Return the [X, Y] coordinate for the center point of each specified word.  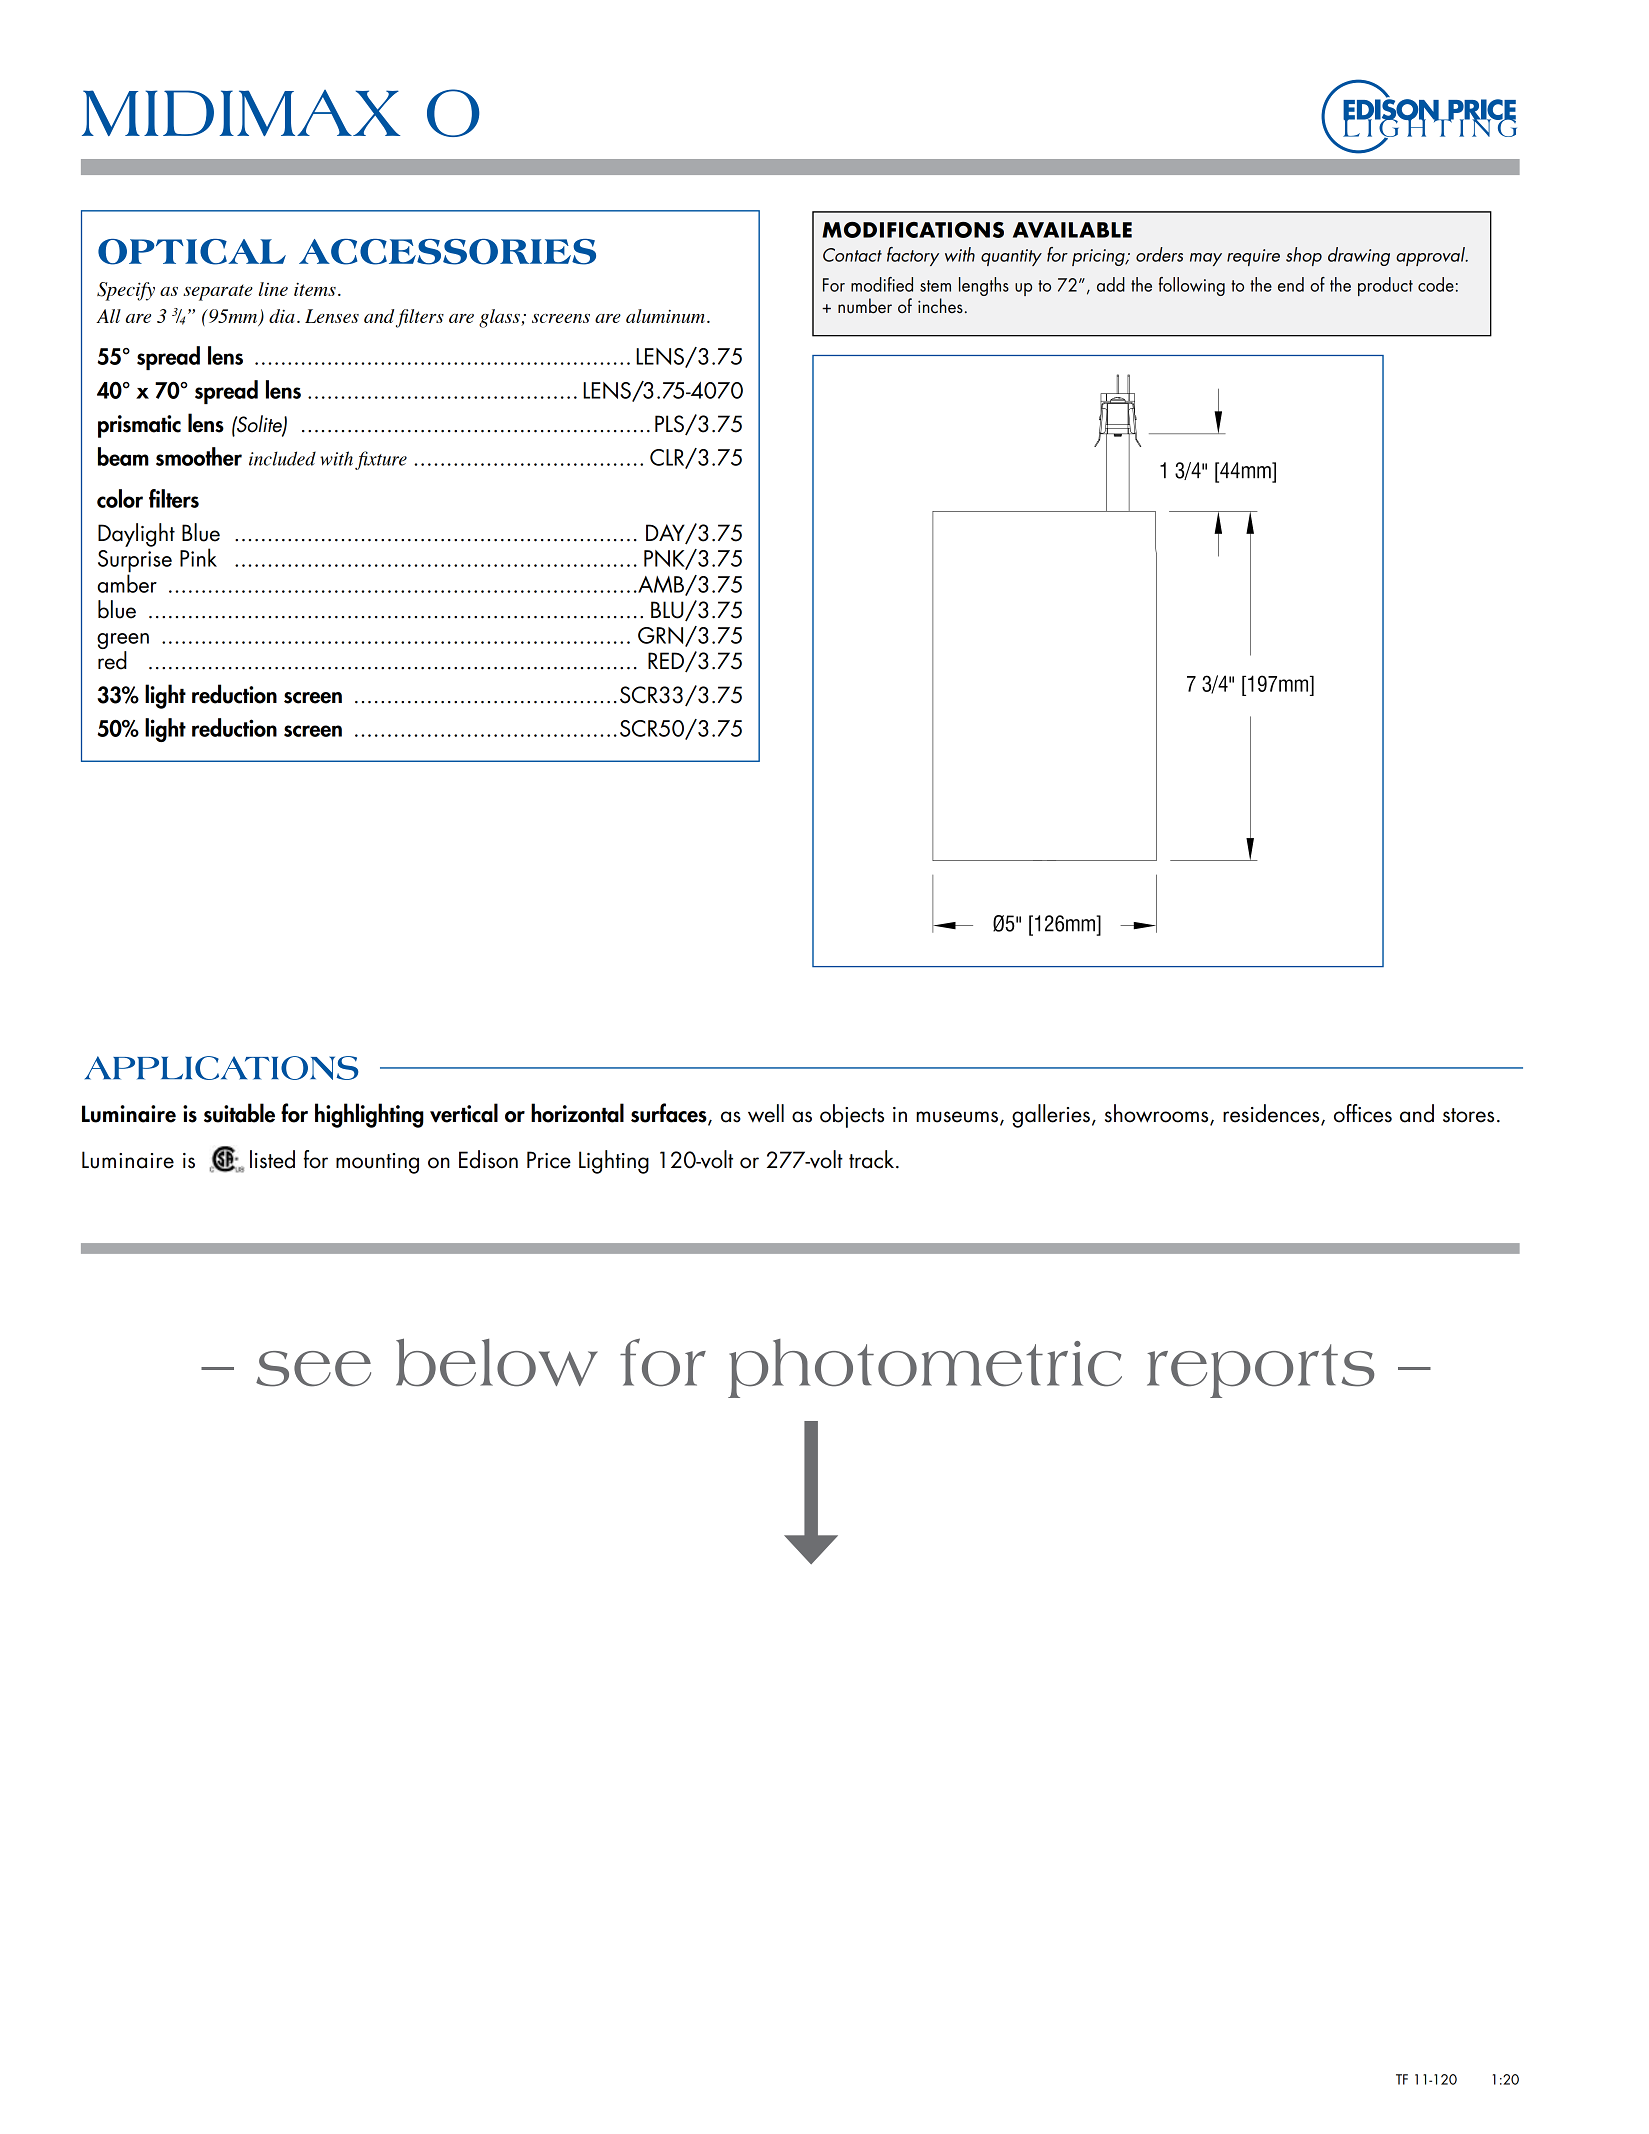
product [1385, 286]
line [273, 289]
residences [1272, 1114]
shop [1304, 256]
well [766, 1113]
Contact [852, 255]
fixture [381, 460]
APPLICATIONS [221, 1068]
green [123, 642]
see [313, 1369]
